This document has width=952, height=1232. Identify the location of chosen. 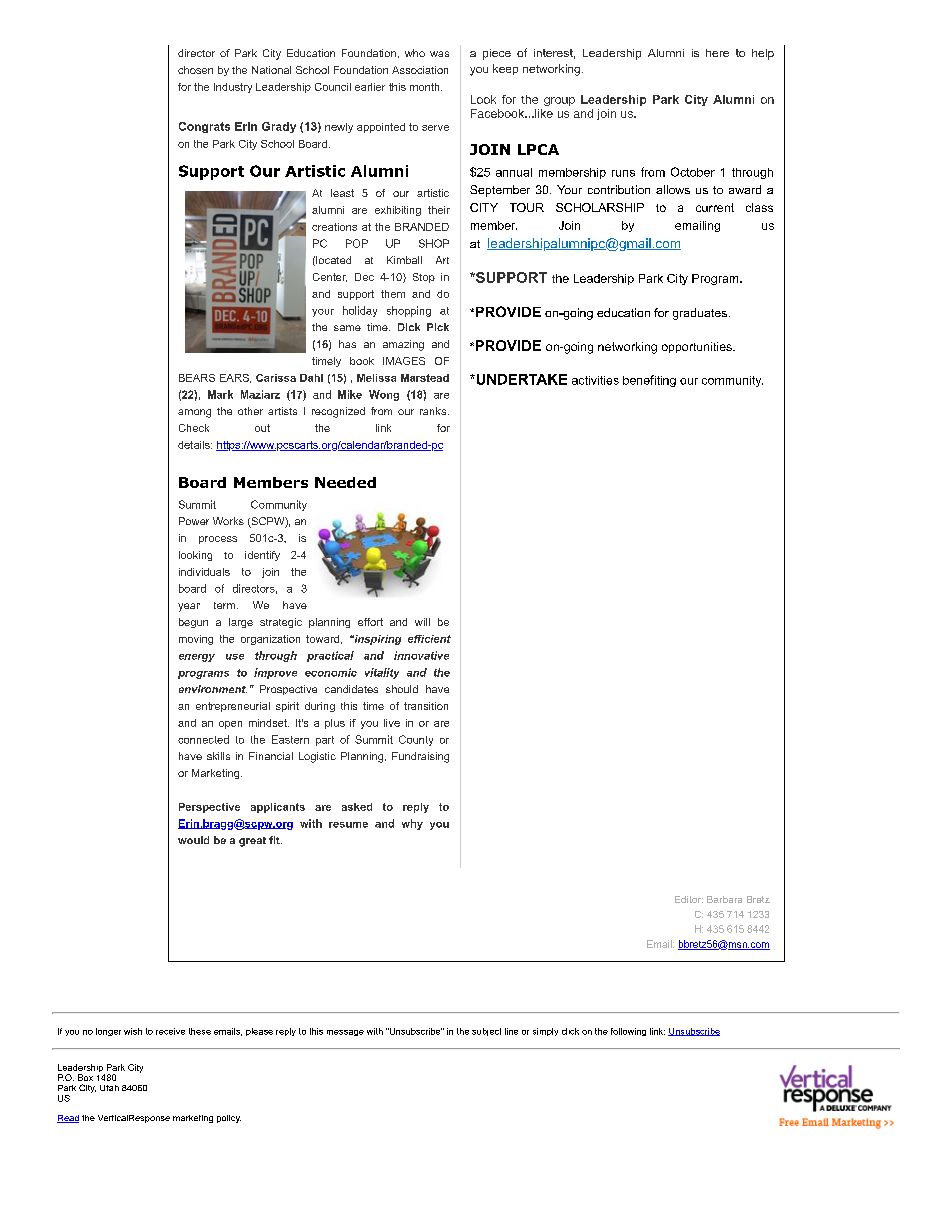
(195, 70).
